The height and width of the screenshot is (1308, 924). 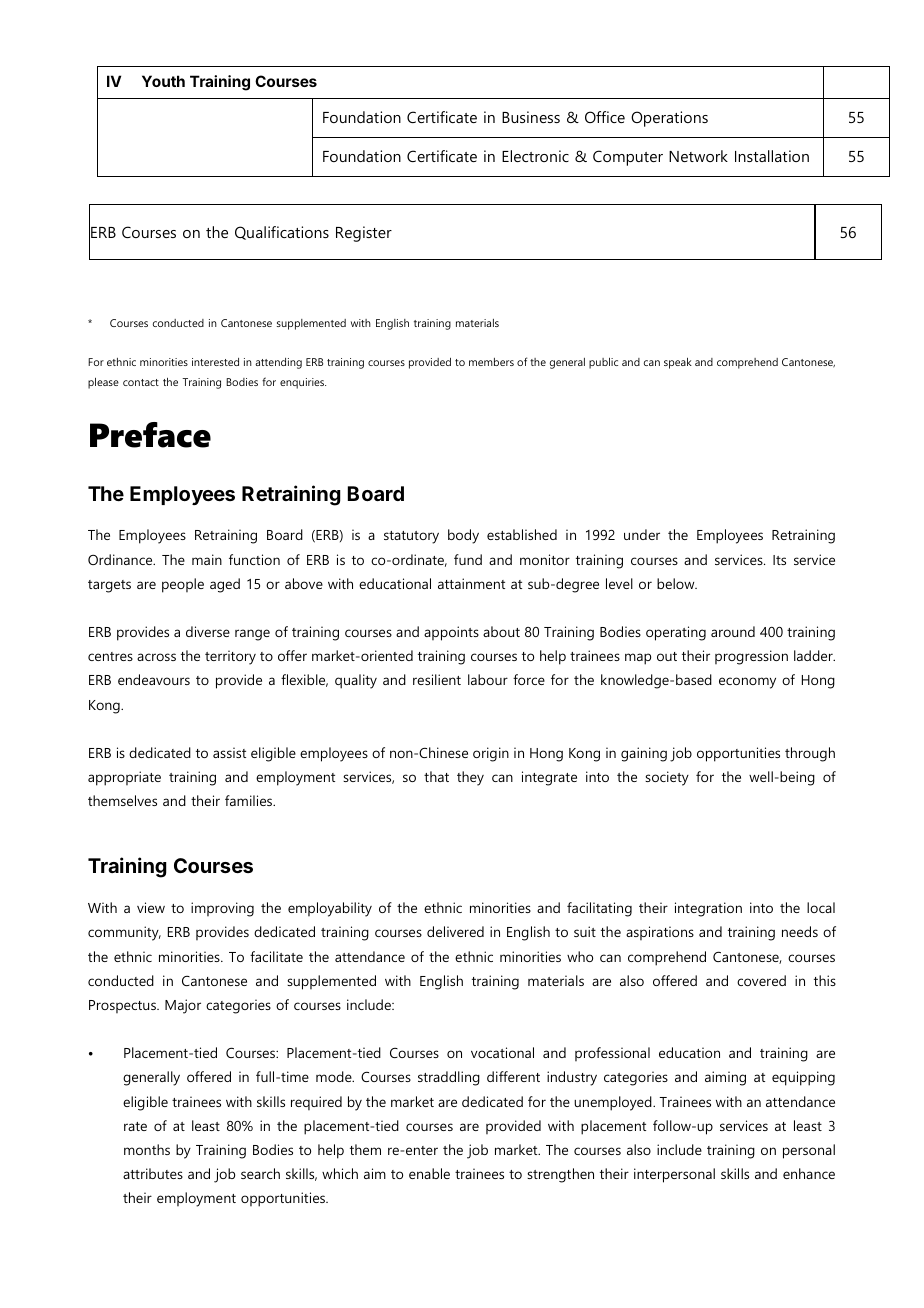 What do you see at coordinates (463, 536) in the screenshot?
I see `body` at bounding box center [463, 536].
